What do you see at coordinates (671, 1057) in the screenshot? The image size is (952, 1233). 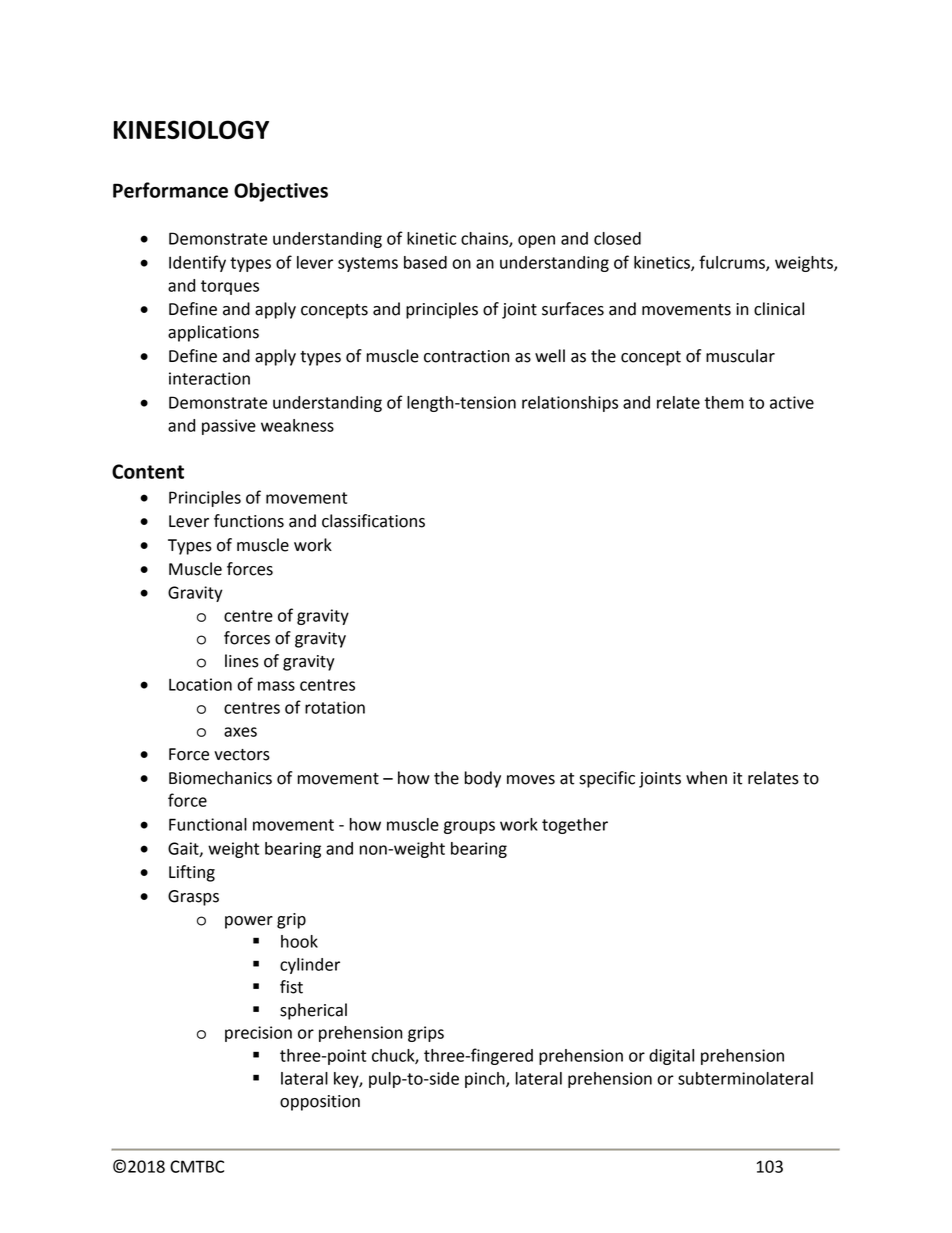 I see `digital` at bounding box center [671, 1057].
